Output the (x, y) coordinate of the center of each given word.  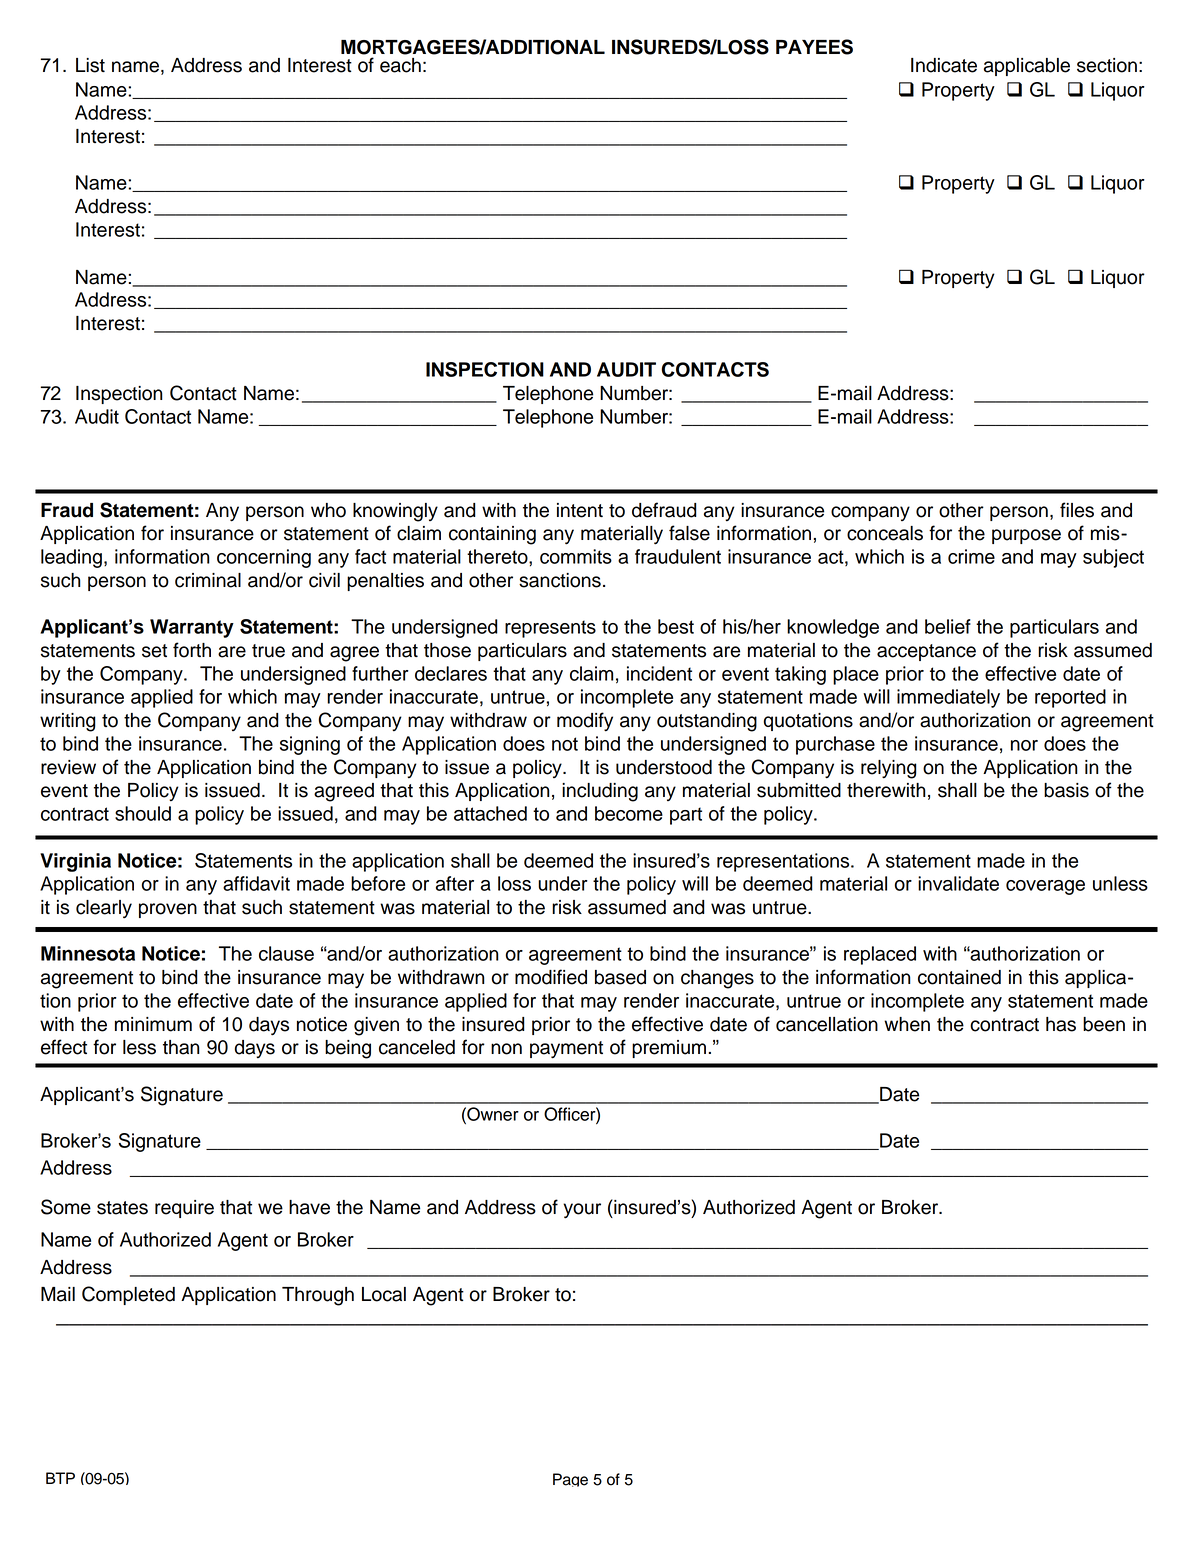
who (328, 510)
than (181, 1047)
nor (1024, 745)
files (1077, 510)
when (907, 1024)
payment (566, 1050)
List (90, 65)
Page (570, 1480)
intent (580, 510)
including (600, 792)
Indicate (944, 65)
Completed (128, 1295)
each (400, 65)
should (143, 813)
